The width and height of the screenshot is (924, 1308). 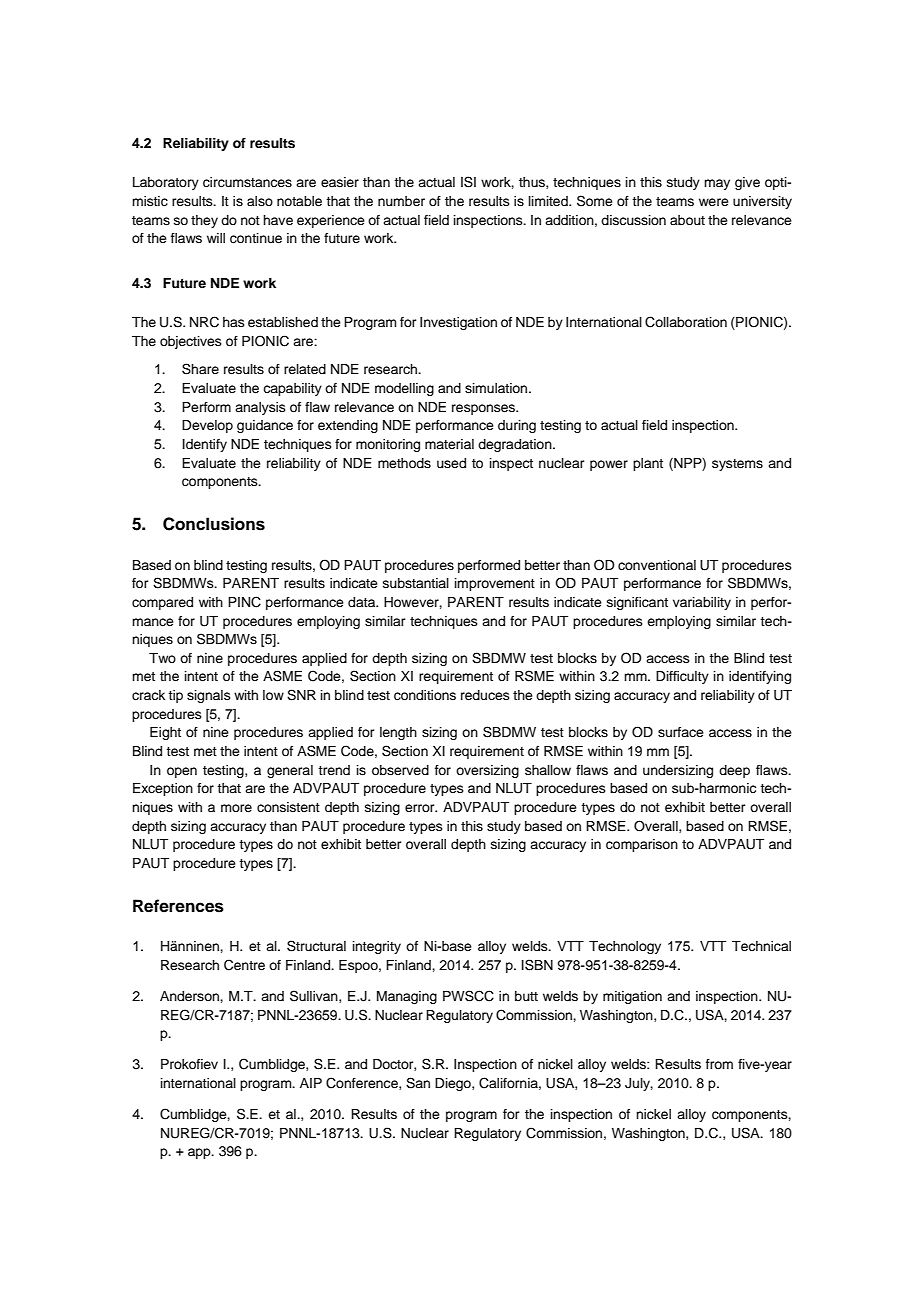 I want to click on observed, so click(x=400, y=770).
